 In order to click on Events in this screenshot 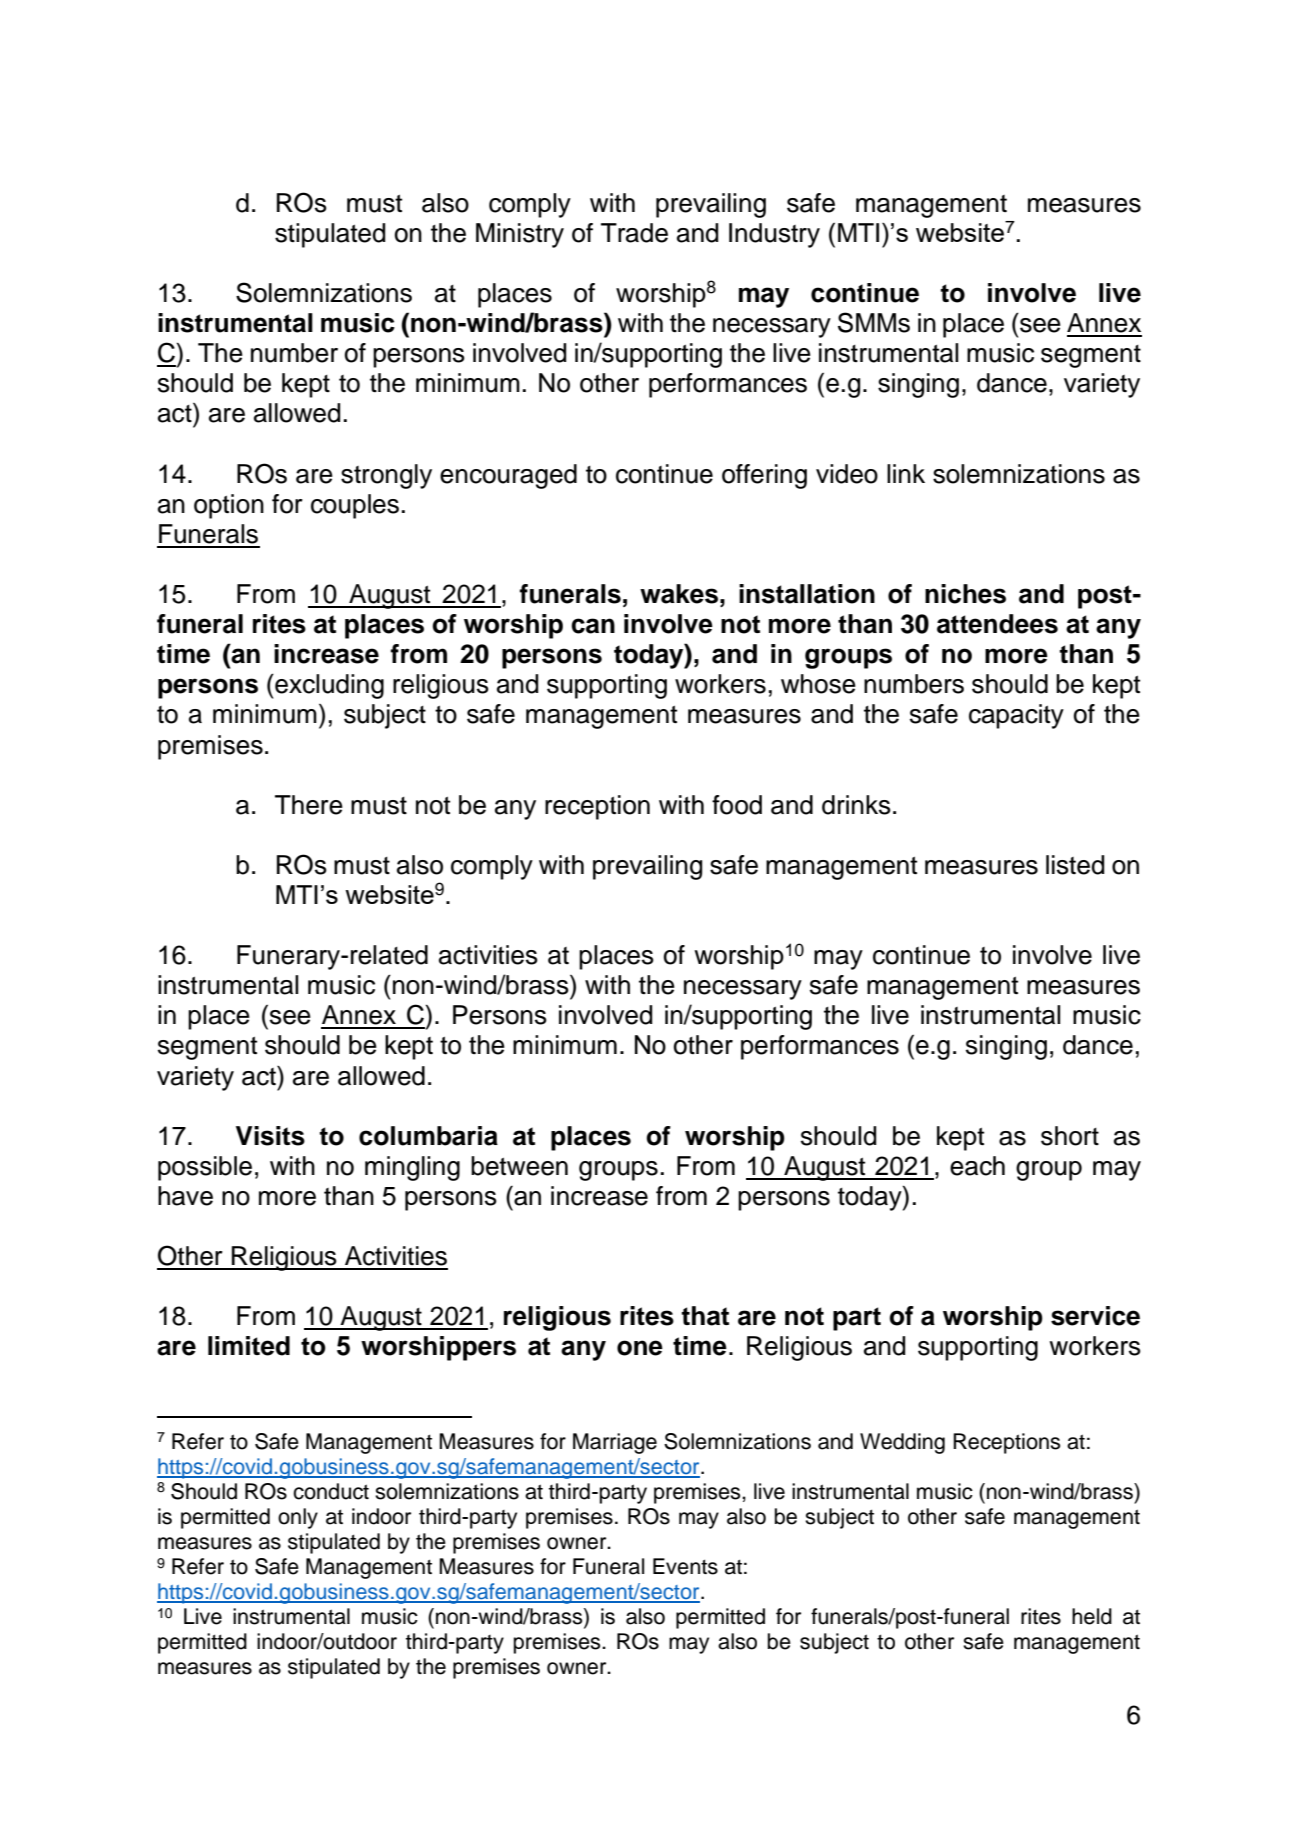, I will do `click(685, 1566)`.
